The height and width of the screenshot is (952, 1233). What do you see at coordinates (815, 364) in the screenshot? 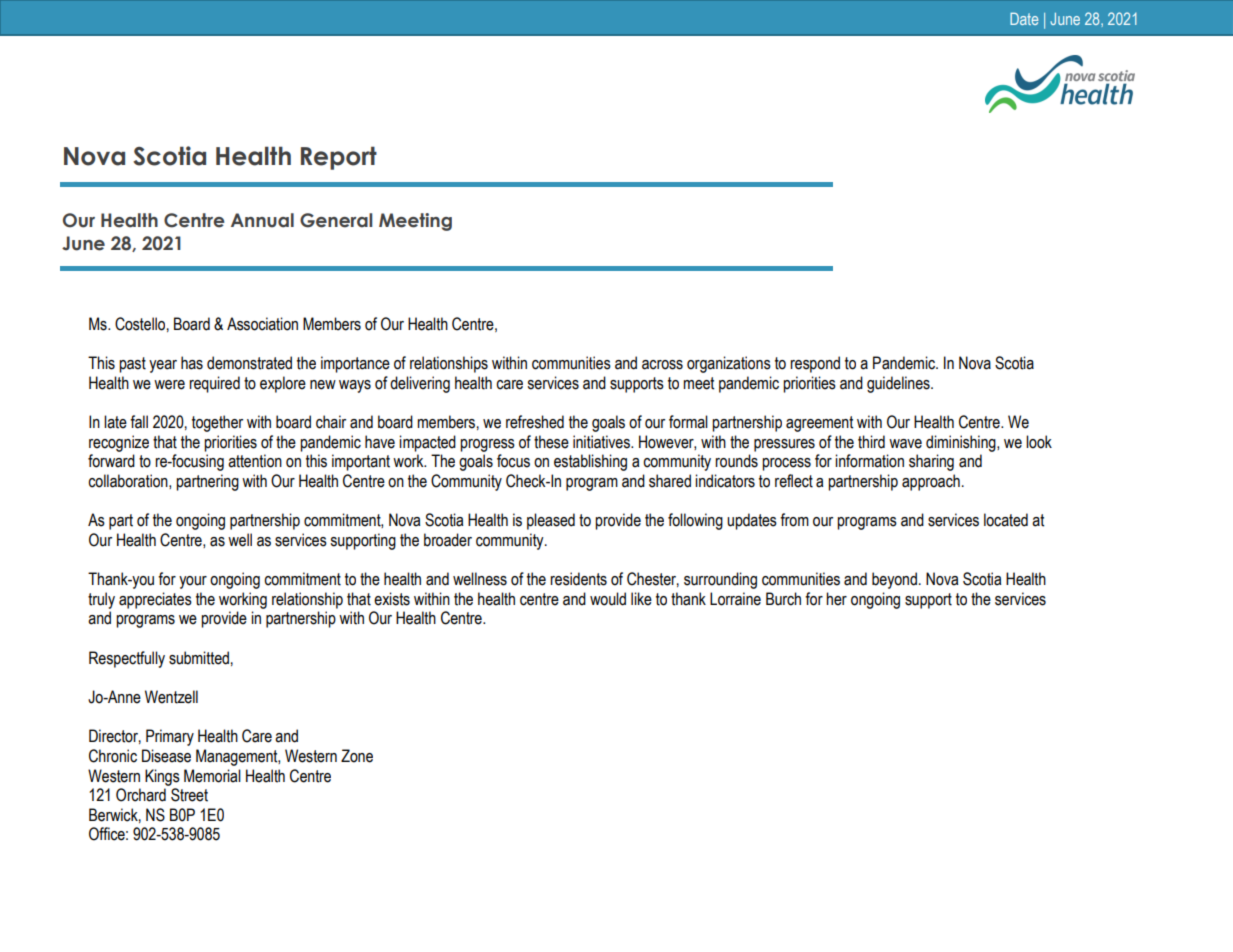
I see `respond` at bounding box center [815, 364].
